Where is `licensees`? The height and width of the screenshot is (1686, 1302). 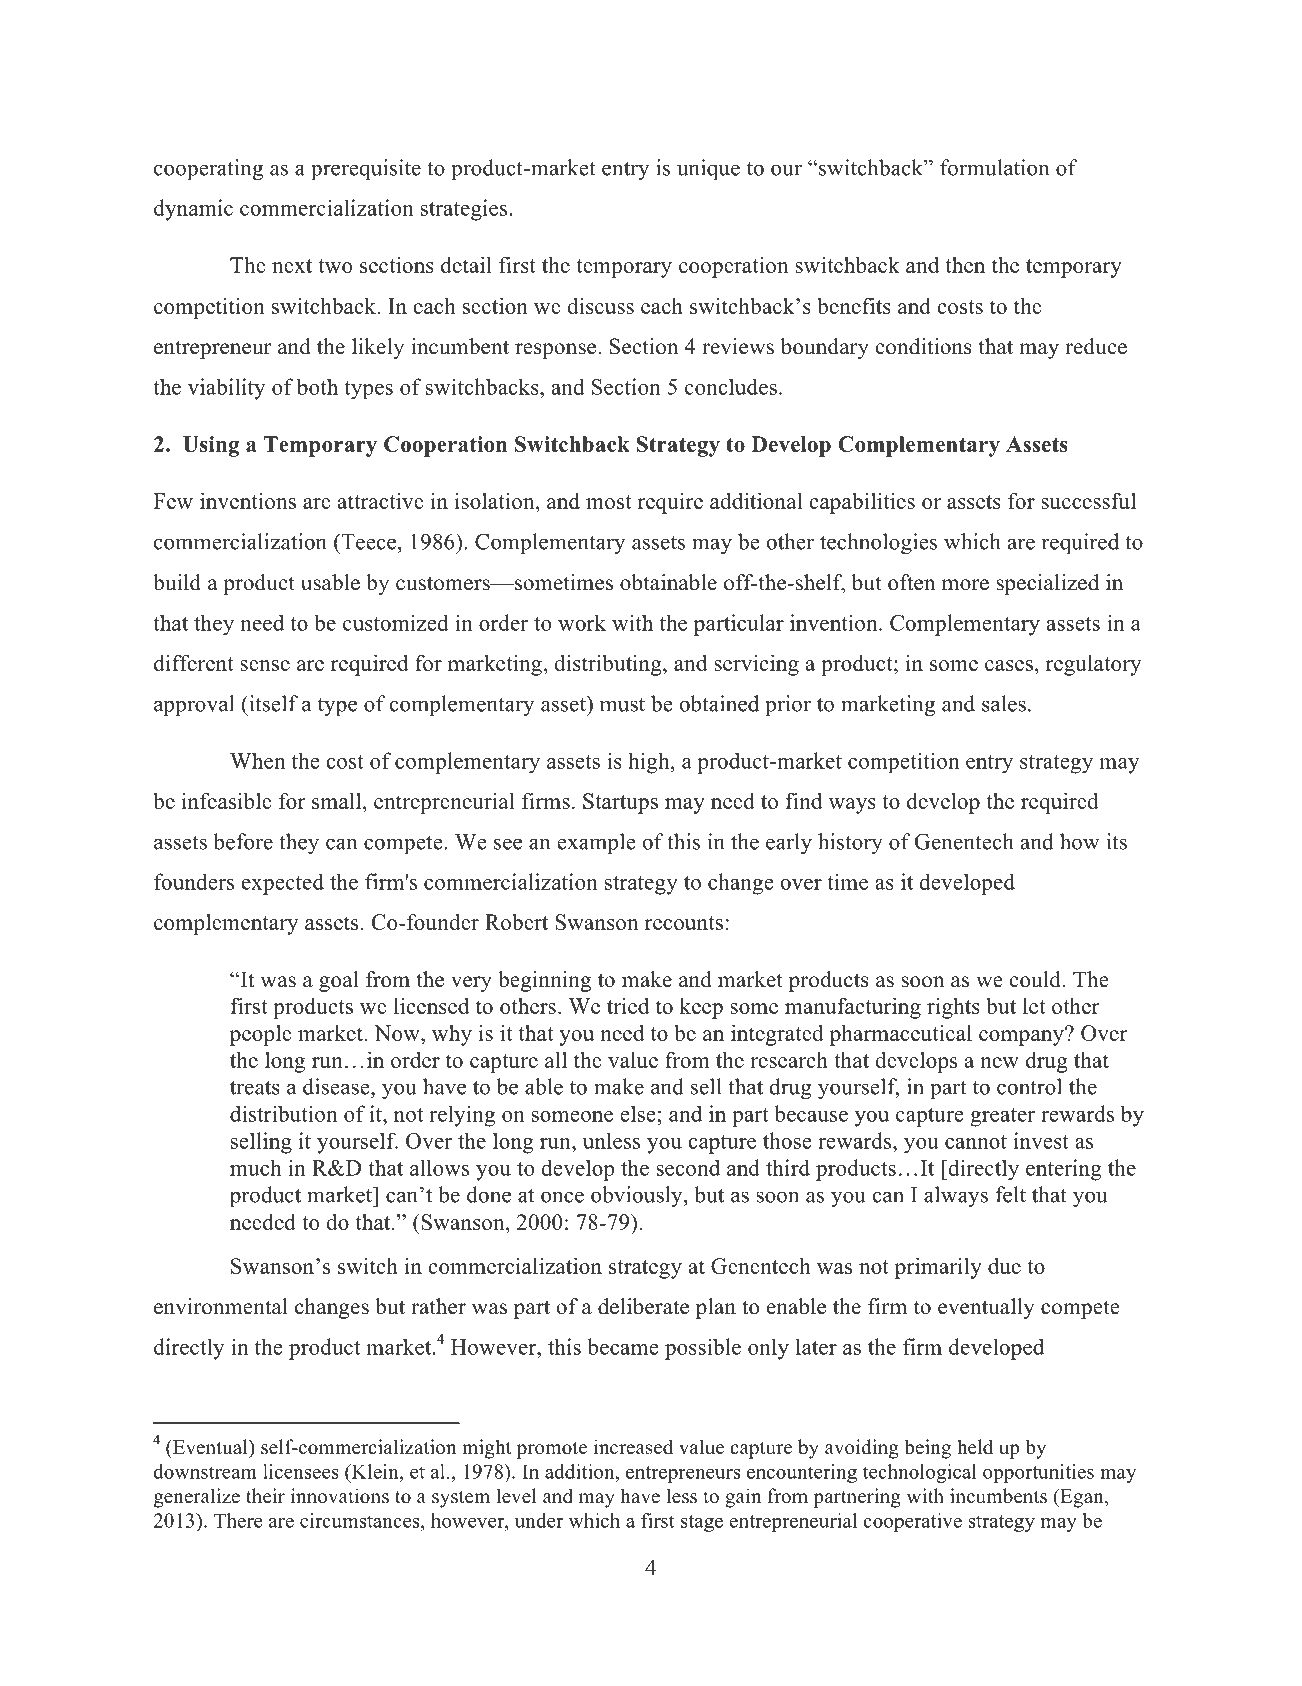 licensees is located at coordinates (301, 1471).
